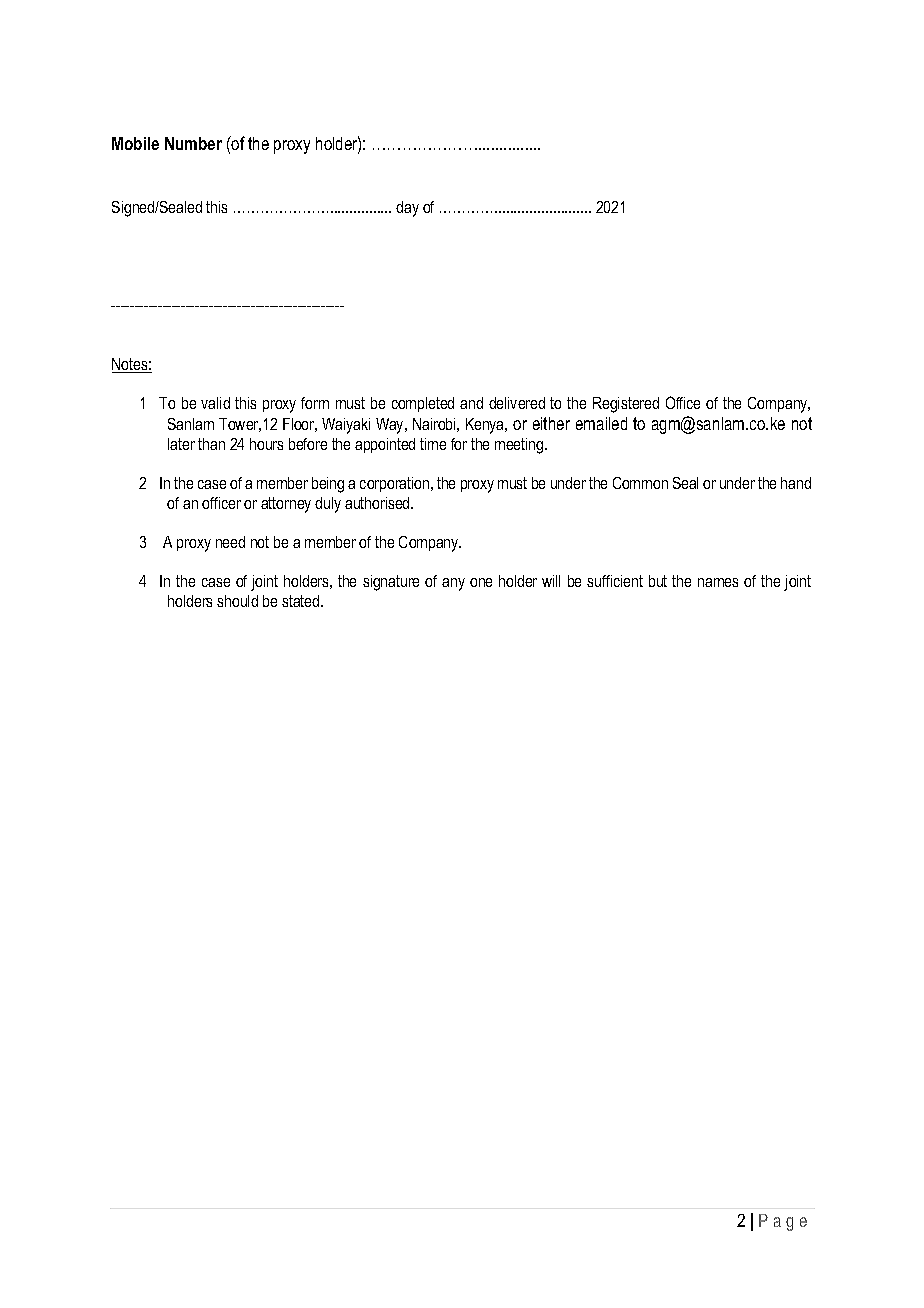 This screenshot has height=1308, width=924. I want to click on time, so click(433, 444).
